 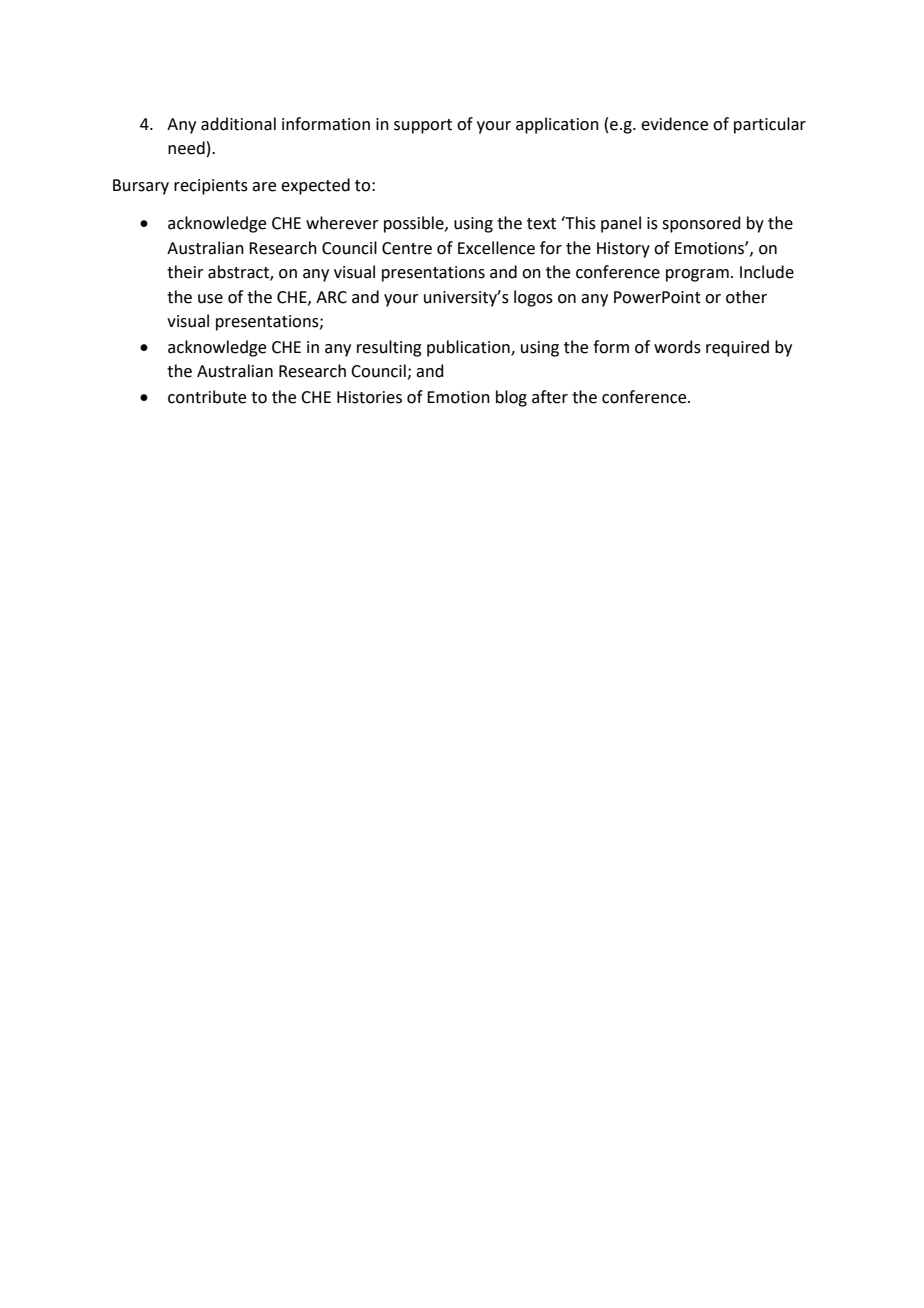 What do you see at coordinates (496, 248) in the screenshot?
I see `Excellence` at bounding box center [496, 248].
